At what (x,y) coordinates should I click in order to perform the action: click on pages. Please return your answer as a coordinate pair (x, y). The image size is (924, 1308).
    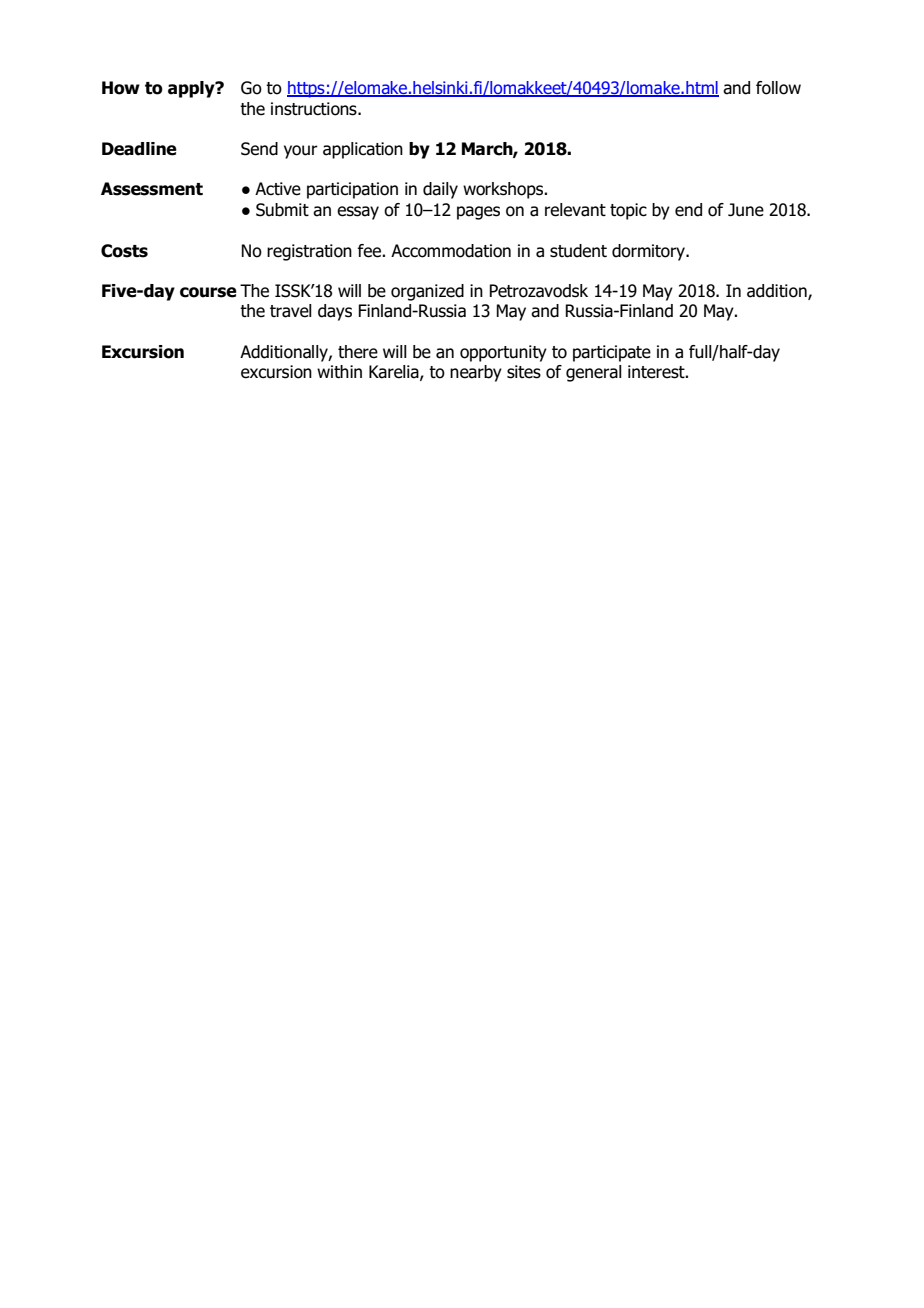
    Looking at the image, I should click on (478, 213).
